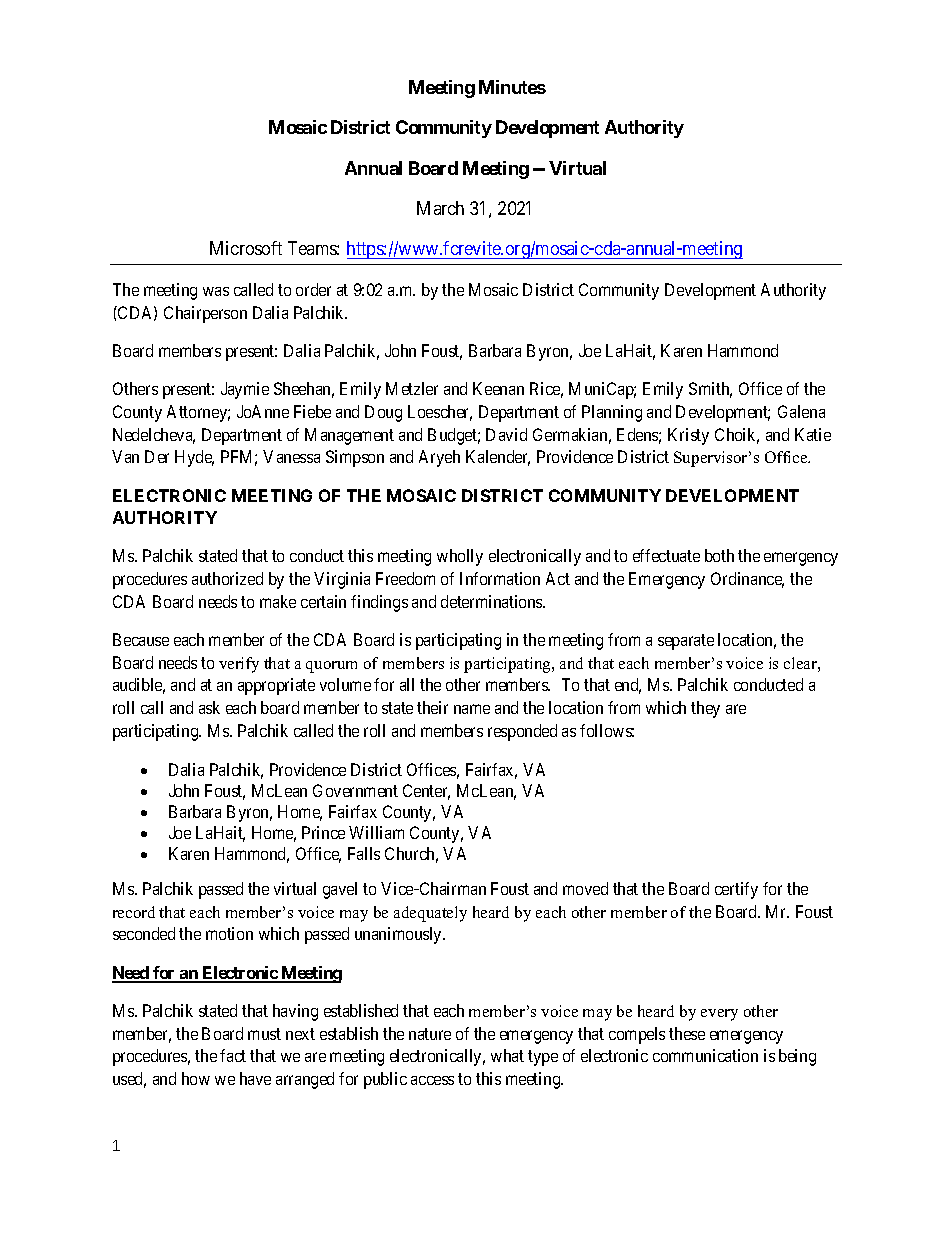 The height and width of the image is (1233, 952). What do you see at coordinates (492, 601) in the image?
I see `determinations` at bounding box center [492, 601].
